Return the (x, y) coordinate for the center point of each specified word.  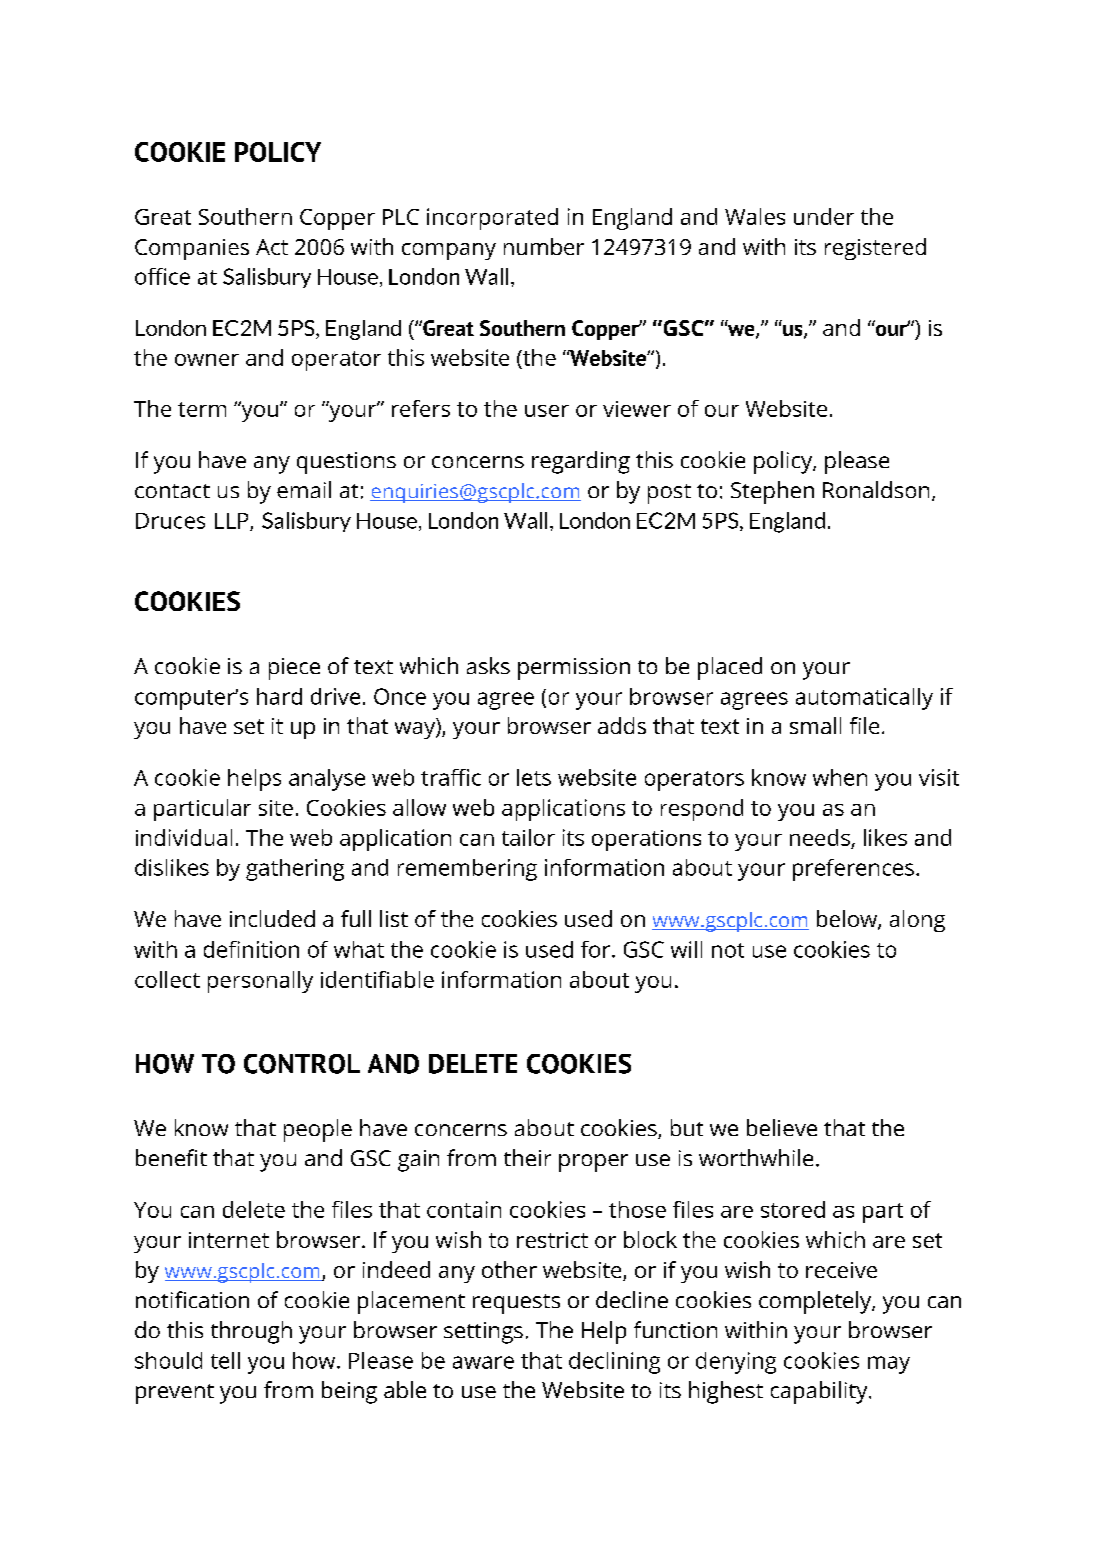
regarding (581, 462)
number (544, 246)
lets (534, 777)
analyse (327, 780)
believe (782, 1127)
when (840, 777)
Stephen (772, 492)
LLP (233, 522)
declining (614, 1363)
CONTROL (302, 1064)
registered (875, 249)
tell (225, 1360)
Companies (192, 249)
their (527, 1157)
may (889, 1365)
